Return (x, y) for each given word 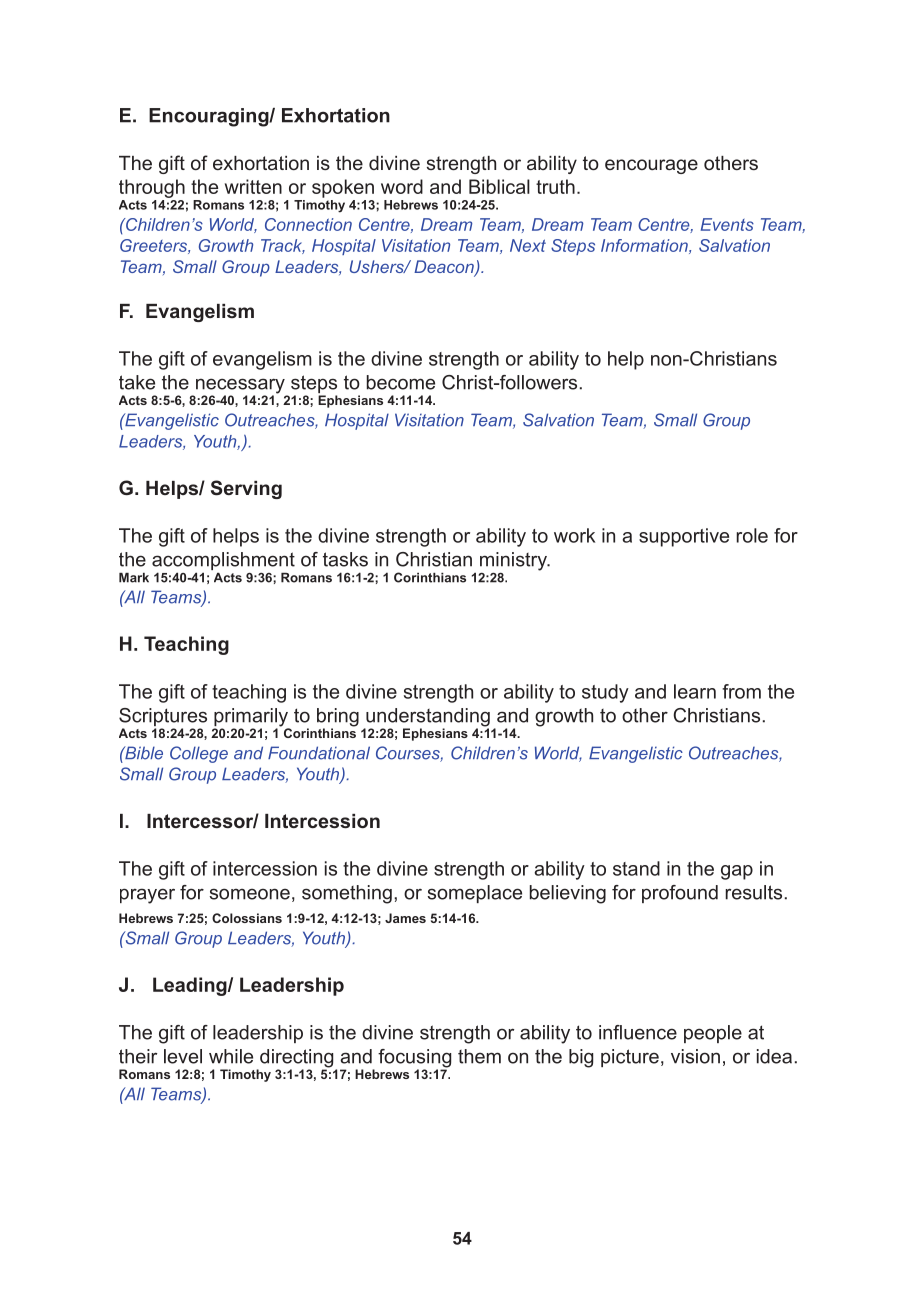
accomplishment (223, 562)
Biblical (499, 186)
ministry (514, 561)
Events (727, 224)
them (479, 1056)
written (253, 186)
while (231, 1056)
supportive (684, 537)
